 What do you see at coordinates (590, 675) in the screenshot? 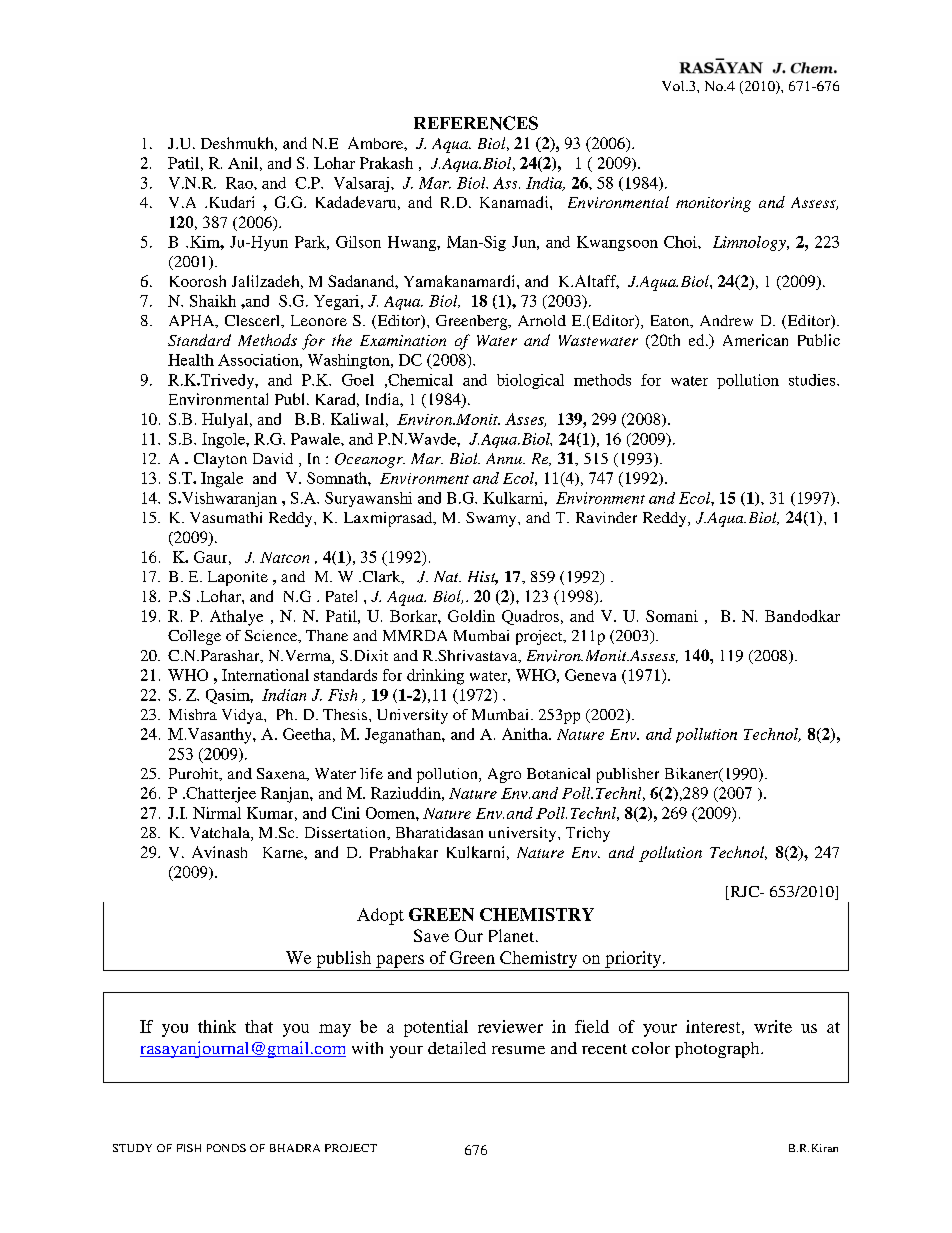
I see `Geneva` at bounding box center [590, 675].
